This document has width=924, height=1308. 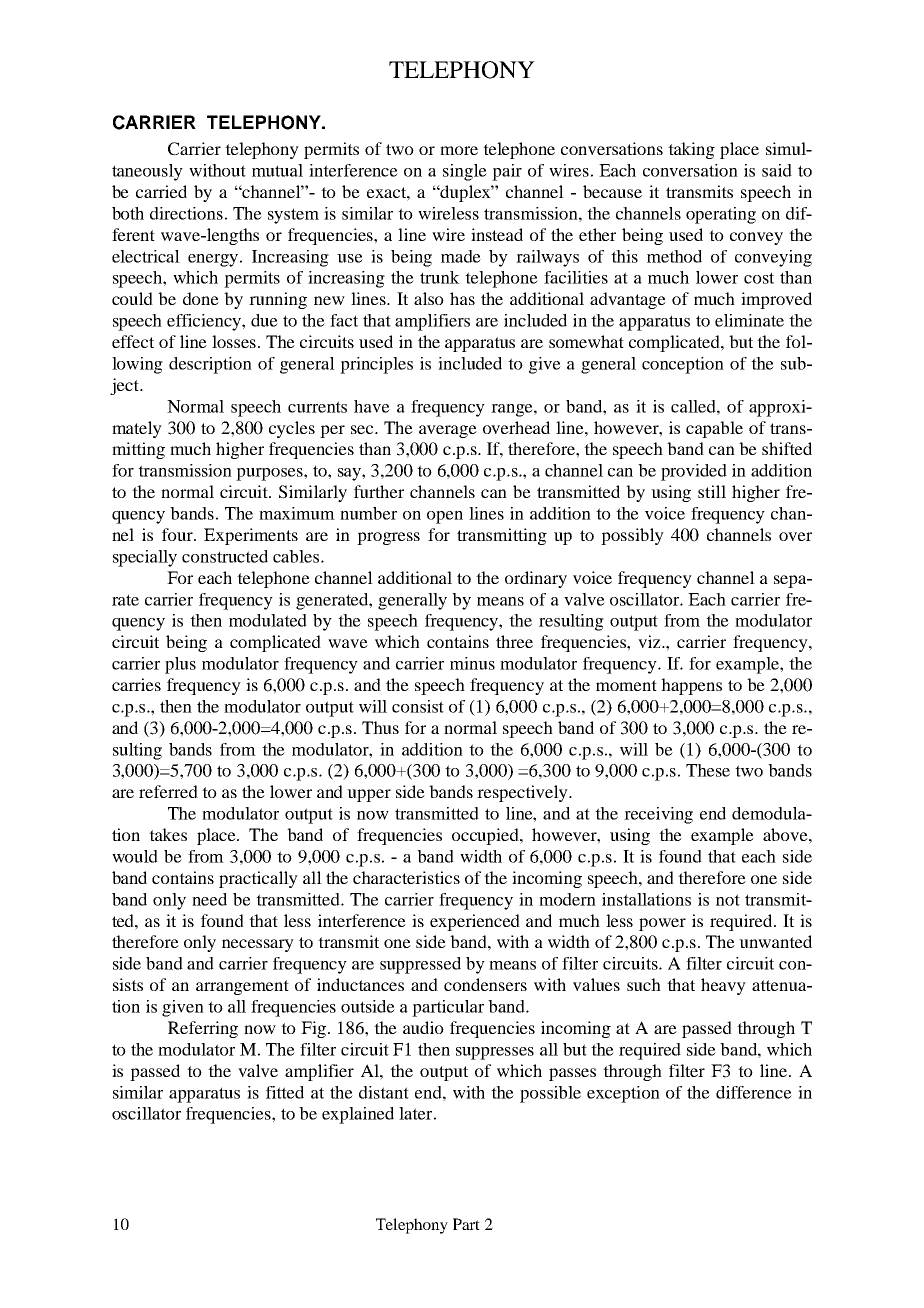 What do you see at coordinates (691, 150) in the document?
I see `taking` at bounding box center [691, 150].
